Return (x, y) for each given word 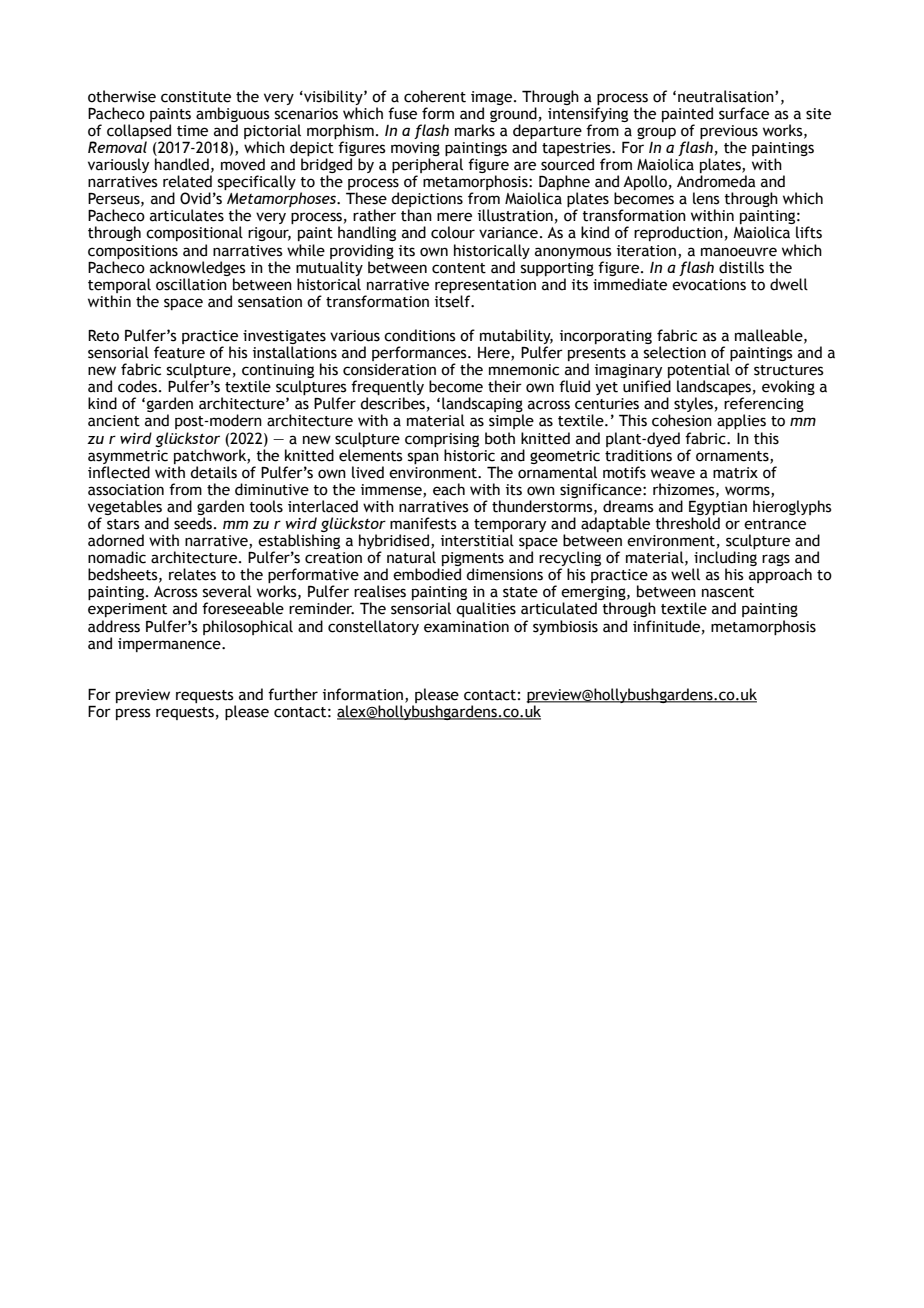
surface (744, 113)
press (133, 714)
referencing (764, 406)
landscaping (483, 406)
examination (466, 627)
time (192, 131)
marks (475, 130)
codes (137, 386)
